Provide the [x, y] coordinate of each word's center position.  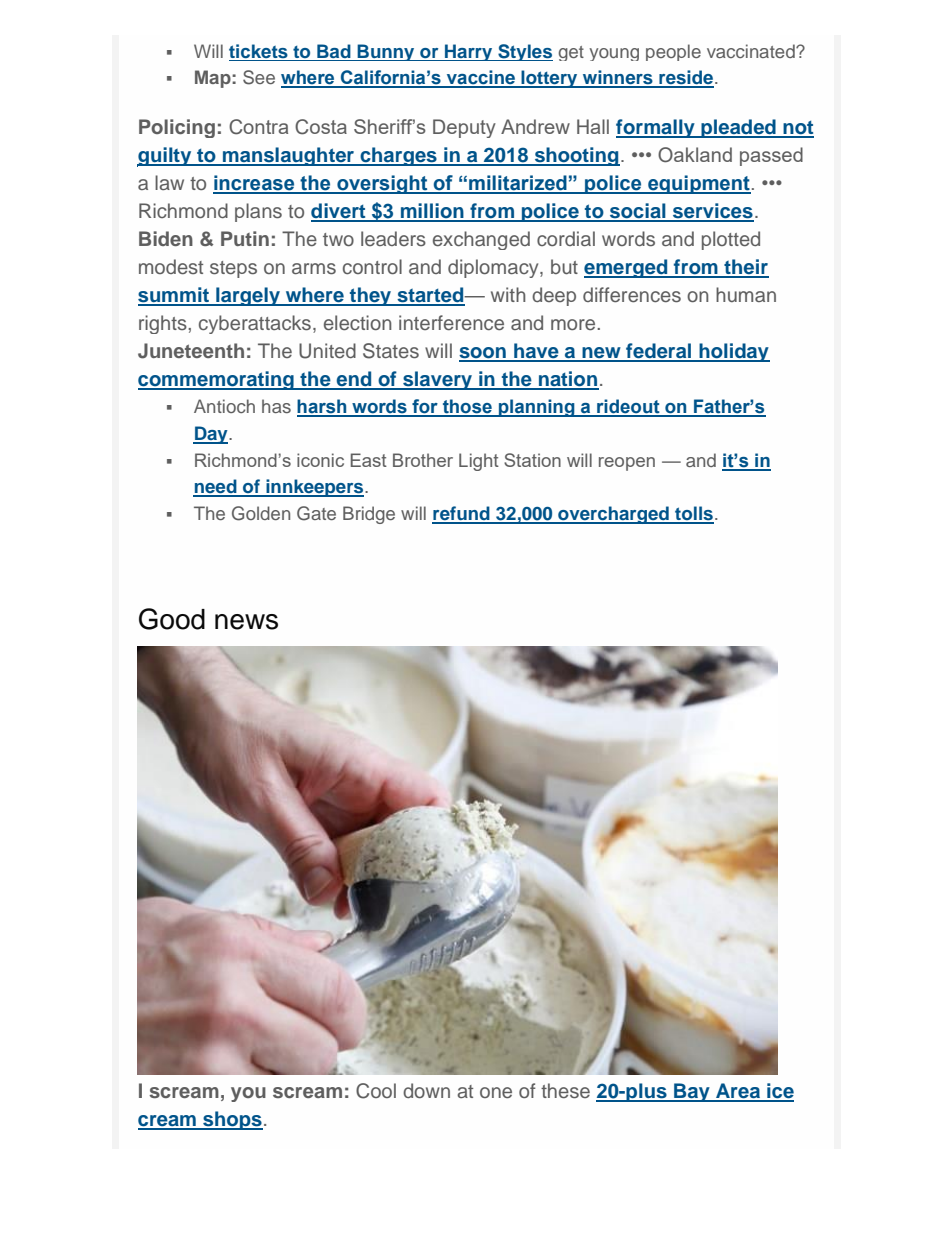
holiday [733, 352]
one [496, 1093]
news [246, 622]
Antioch [224, 406]
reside [685, 78]
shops [232, 1120]
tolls [693, 514]
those [467, 407]
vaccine [480, 78]
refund [462, 514]
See [259, 77]
